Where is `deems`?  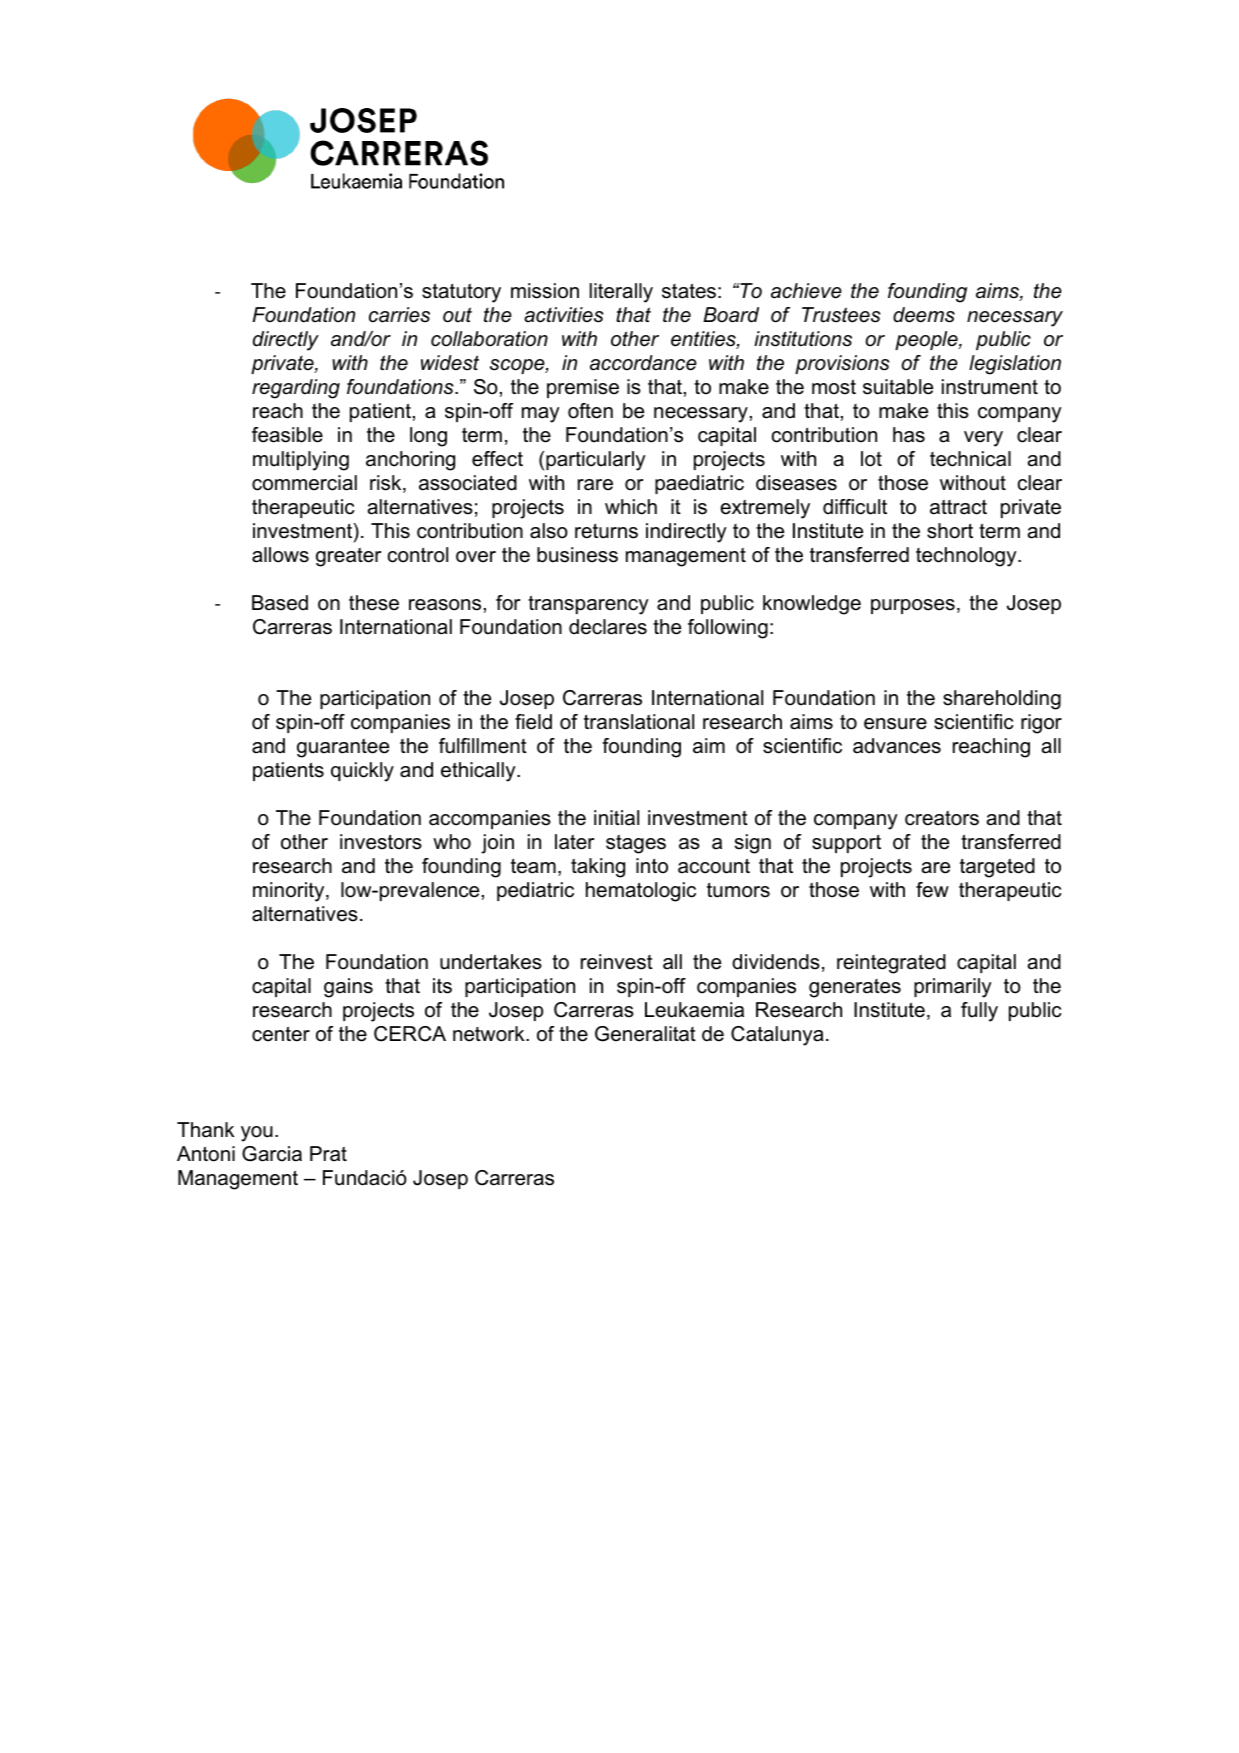
deems is located at coordinates (924, 315).
